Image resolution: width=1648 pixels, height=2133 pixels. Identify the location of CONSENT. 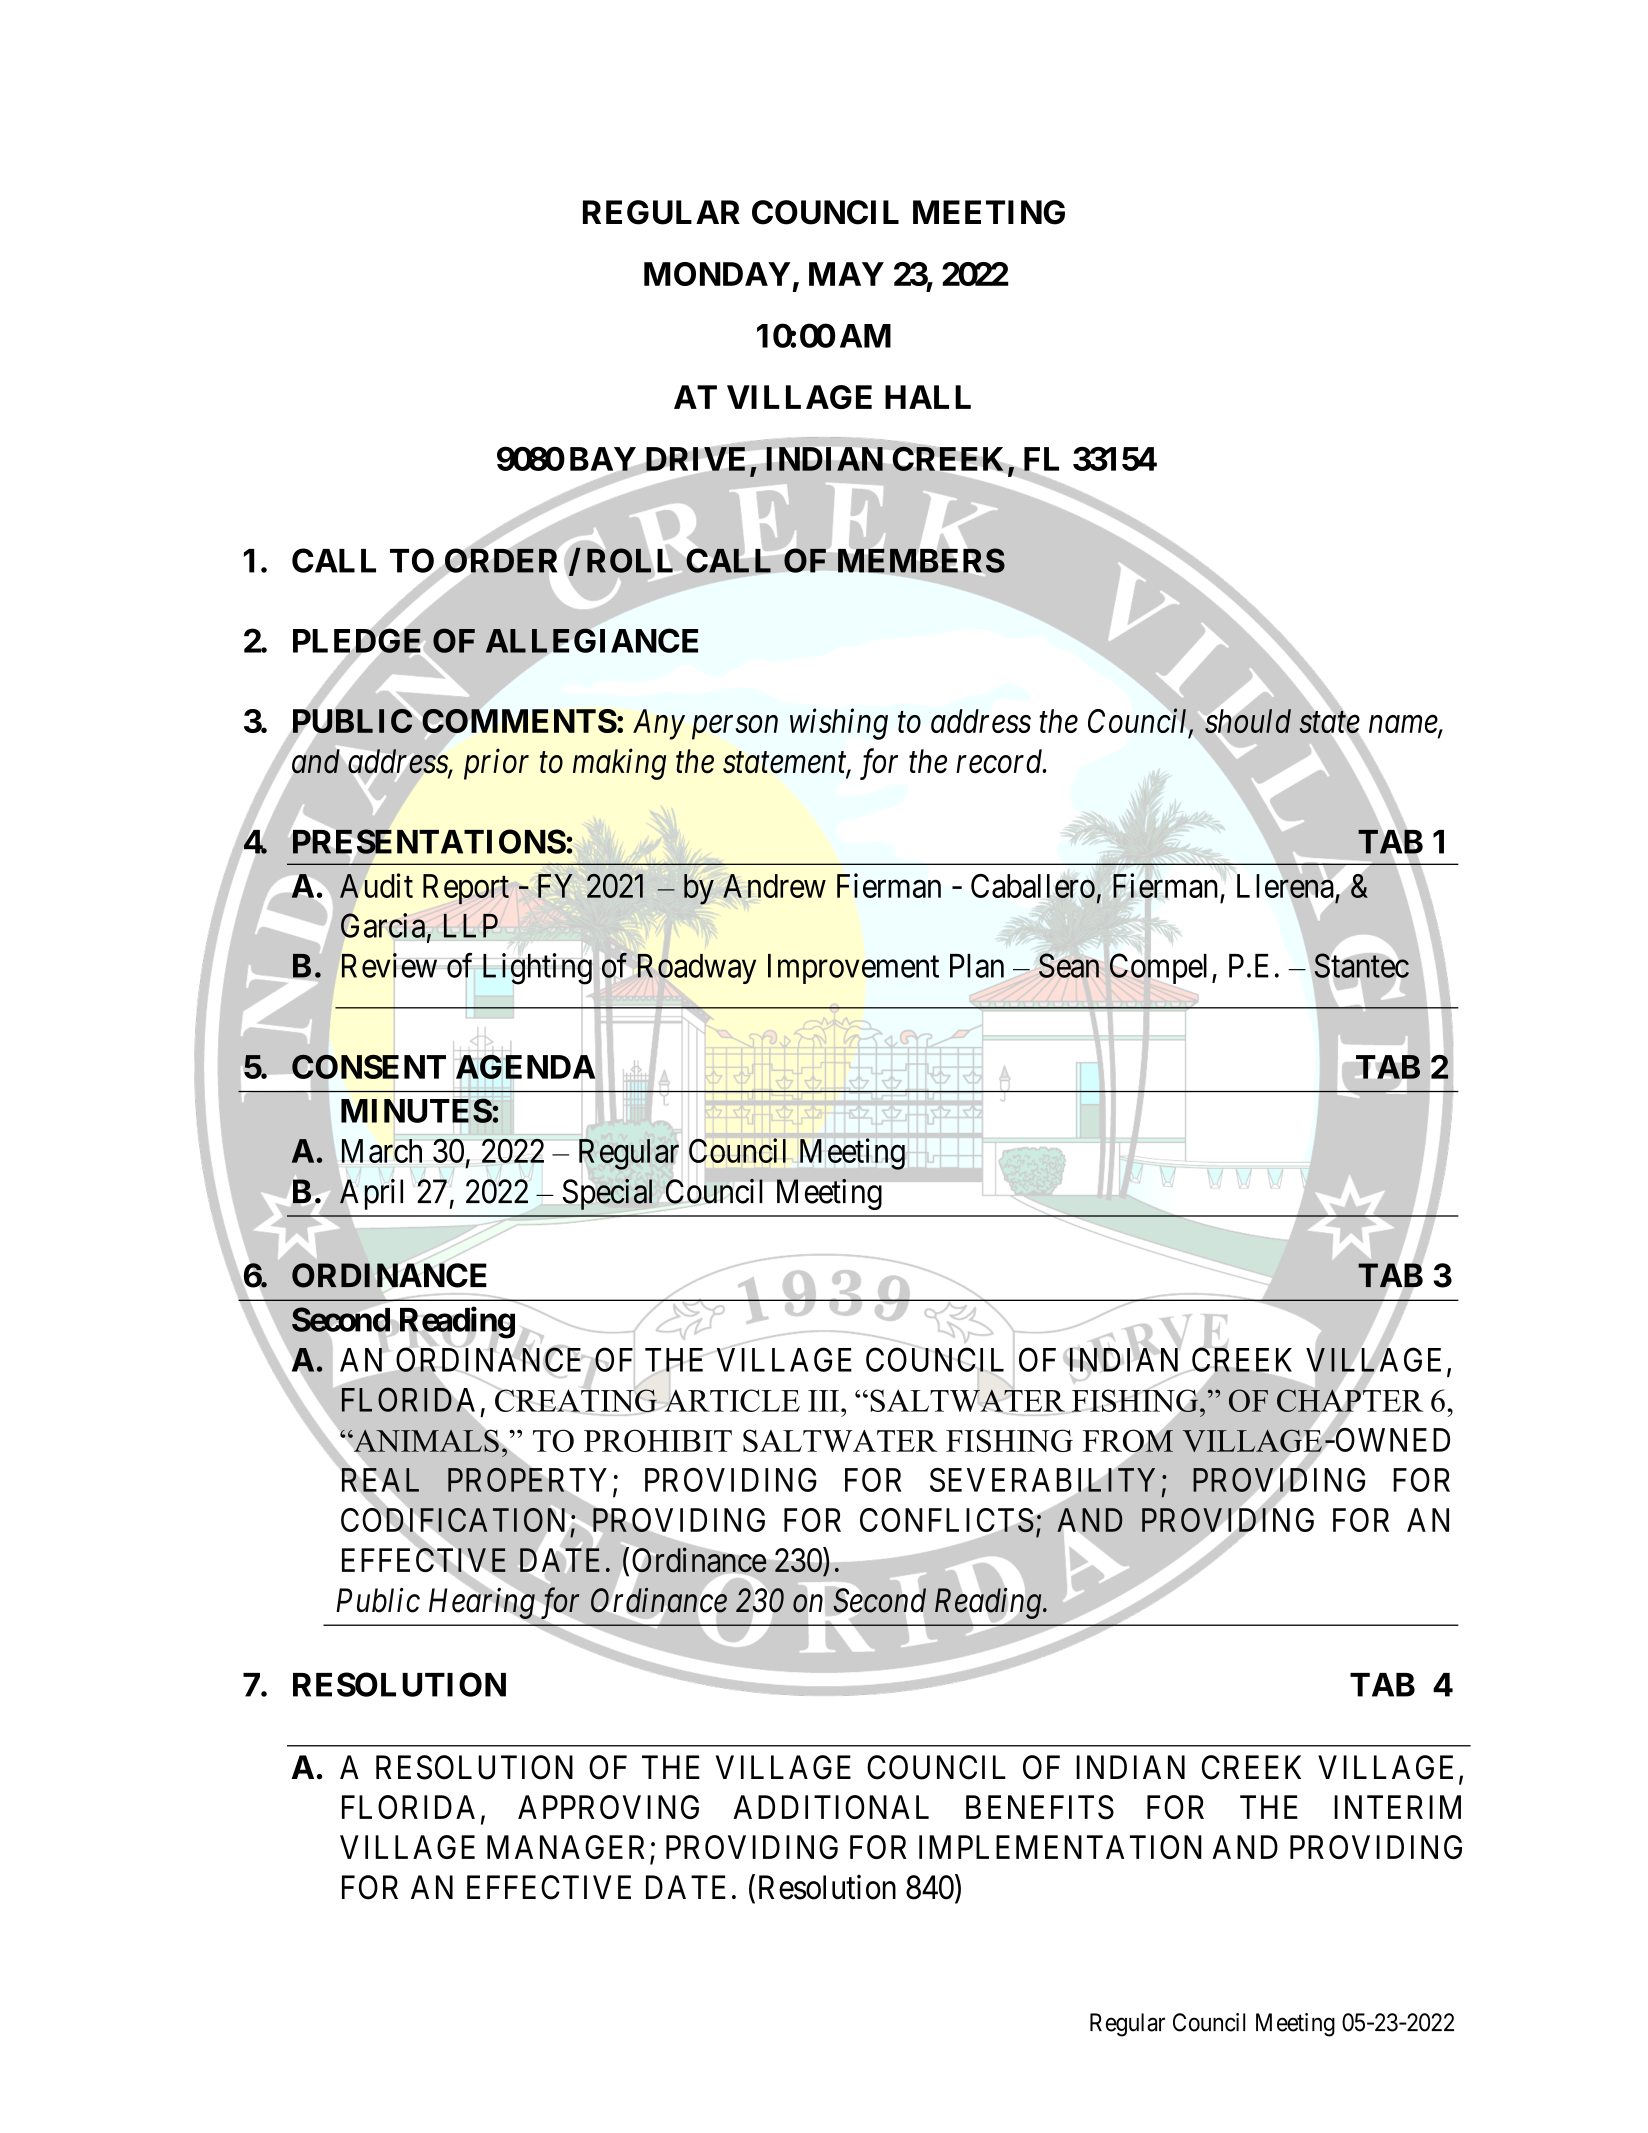
(369, 1066).
